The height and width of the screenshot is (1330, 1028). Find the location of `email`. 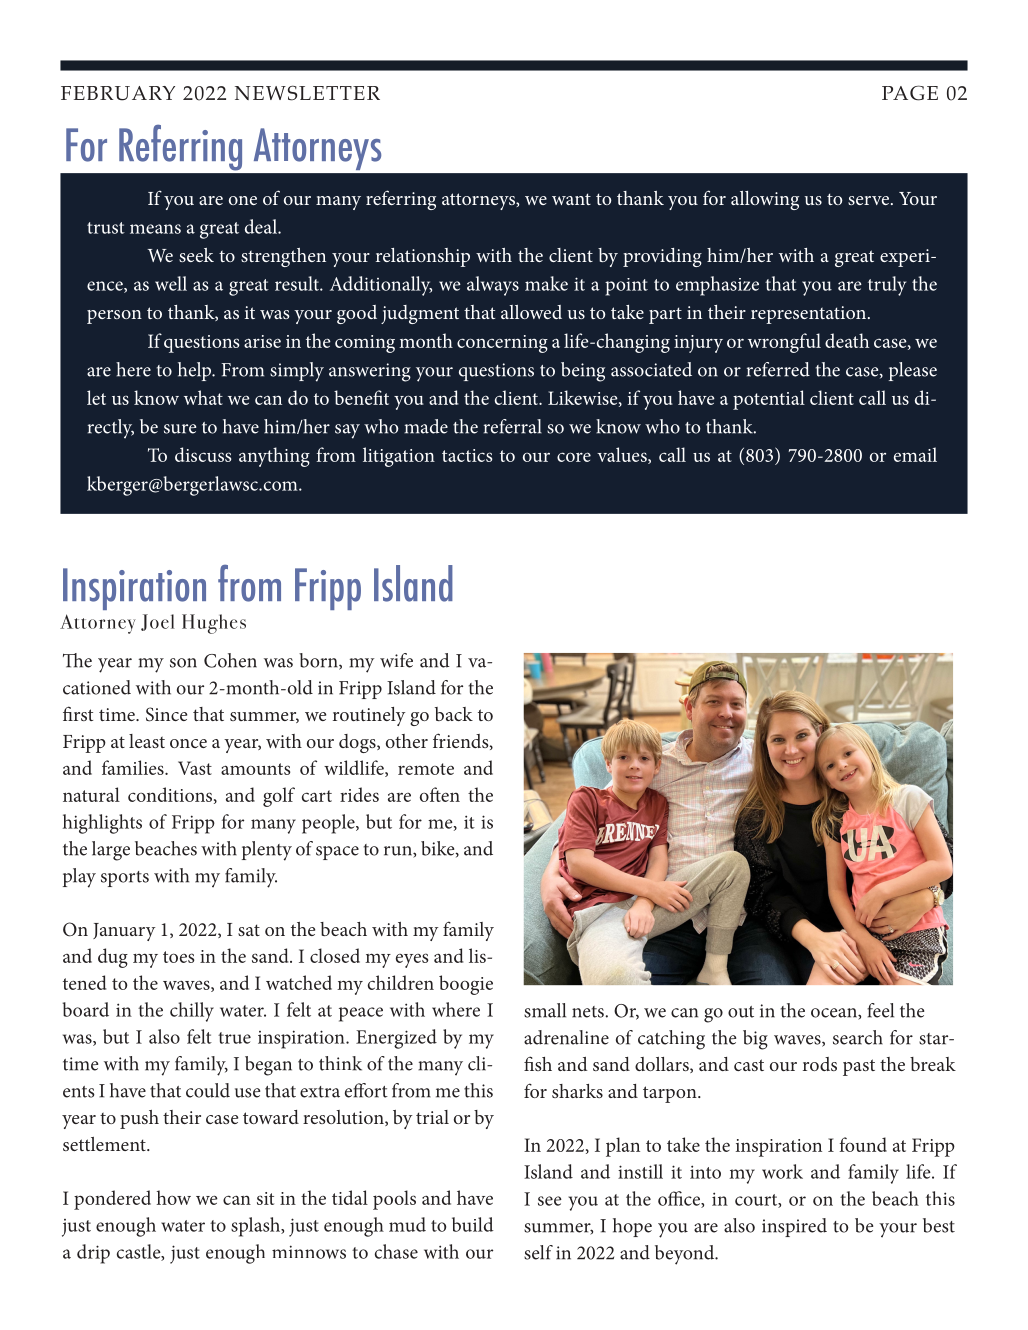

email is located at coordinates (915, 454).
